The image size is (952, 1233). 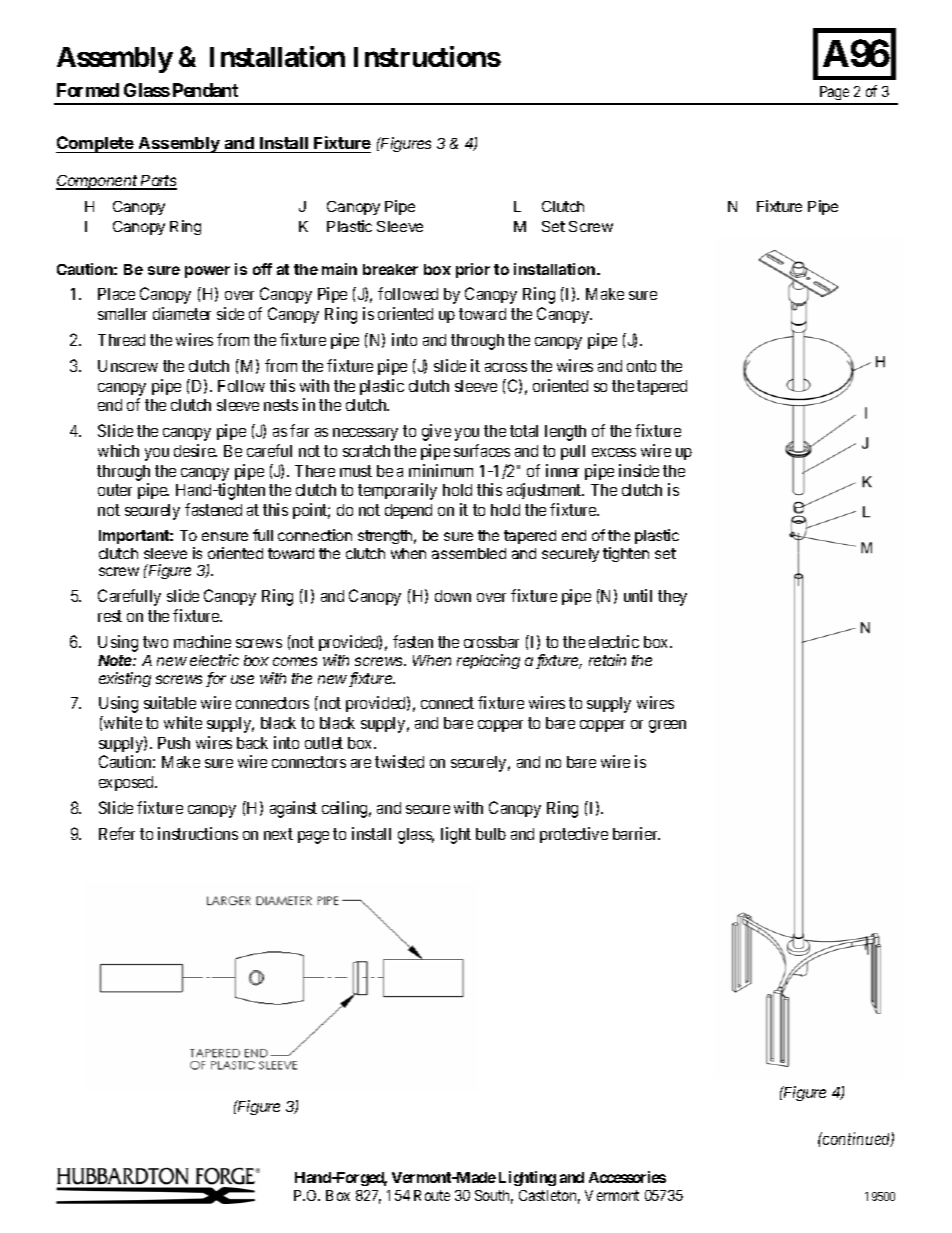 I want to click on Pendant, so click(x=205, y=90).
